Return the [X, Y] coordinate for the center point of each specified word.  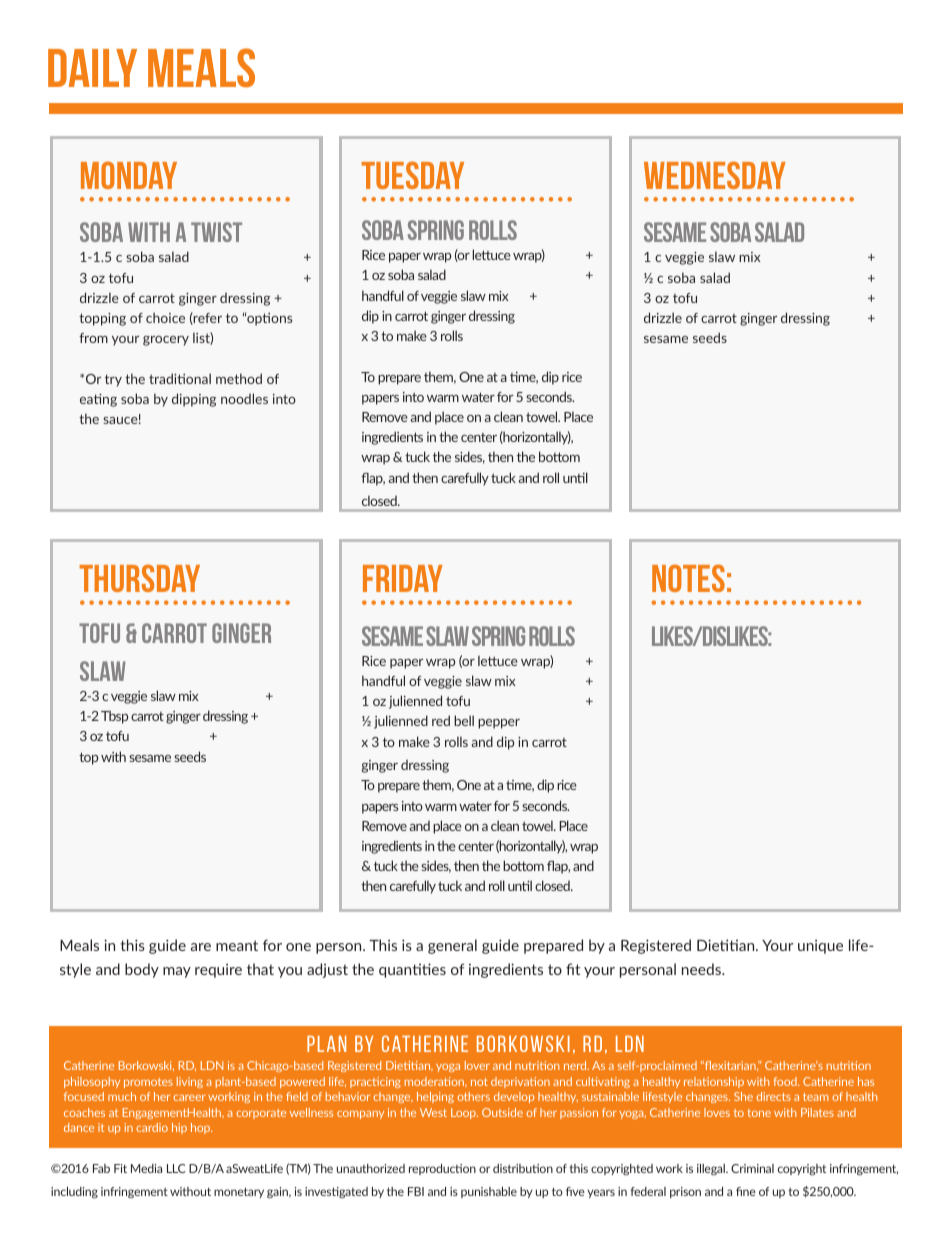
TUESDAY [412, 175]
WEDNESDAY [715, 175]
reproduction [442, 1169]
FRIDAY [403, 578]
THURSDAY [139, 578]
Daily [92, 68]
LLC [176, 1168]
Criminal [752, 1168]
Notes [688, 578]
